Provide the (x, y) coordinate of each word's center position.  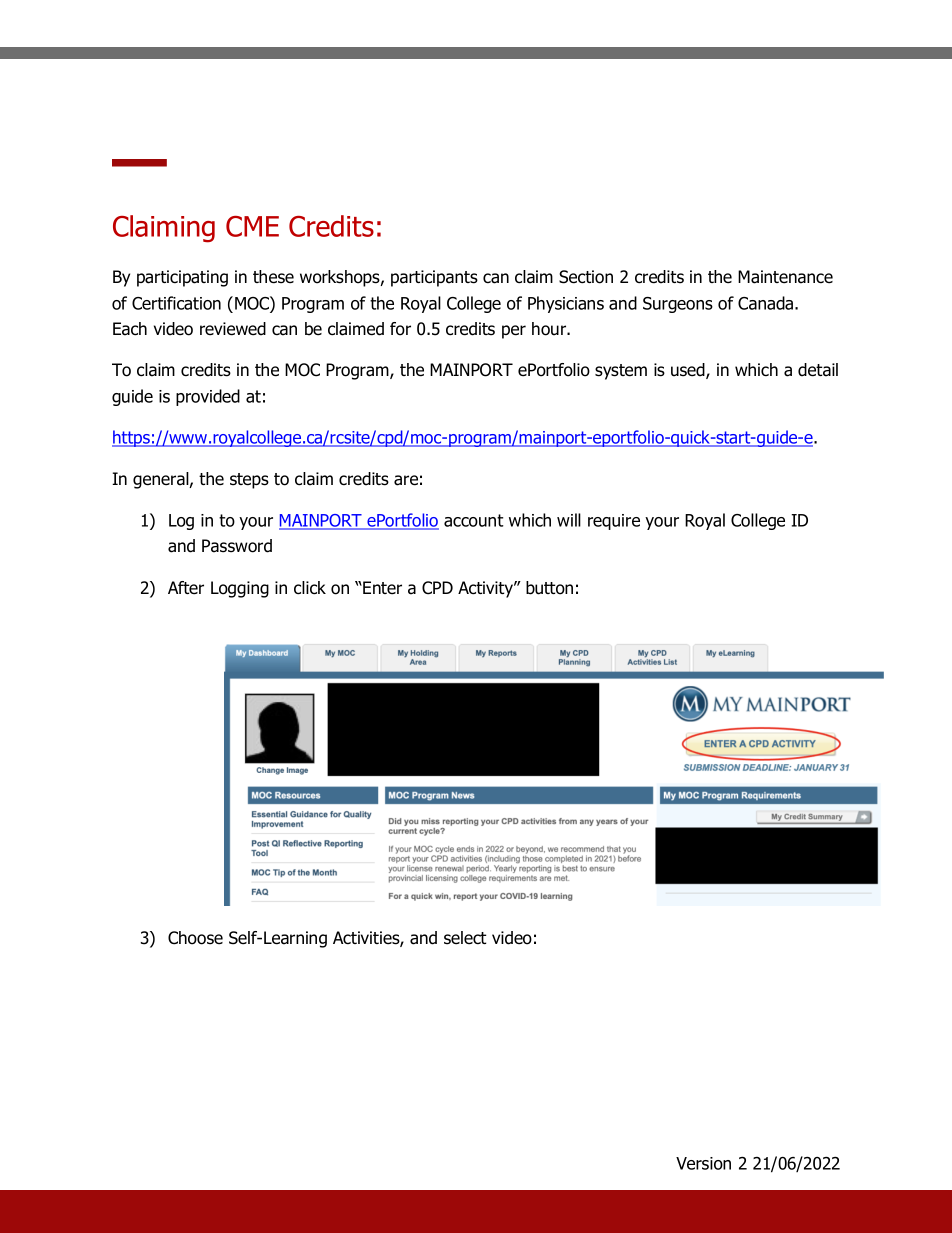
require (614, 522)
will (569, 520)
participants (434, 278)
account (474, 520)
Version (703, 1163)
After (186, 588)
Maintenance (785, 277)
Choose (195, 938)
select (465, 938)
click (310, 588)
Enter (381, 588)
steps (249, 481)
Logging (240, 589)
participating (182, 278)
